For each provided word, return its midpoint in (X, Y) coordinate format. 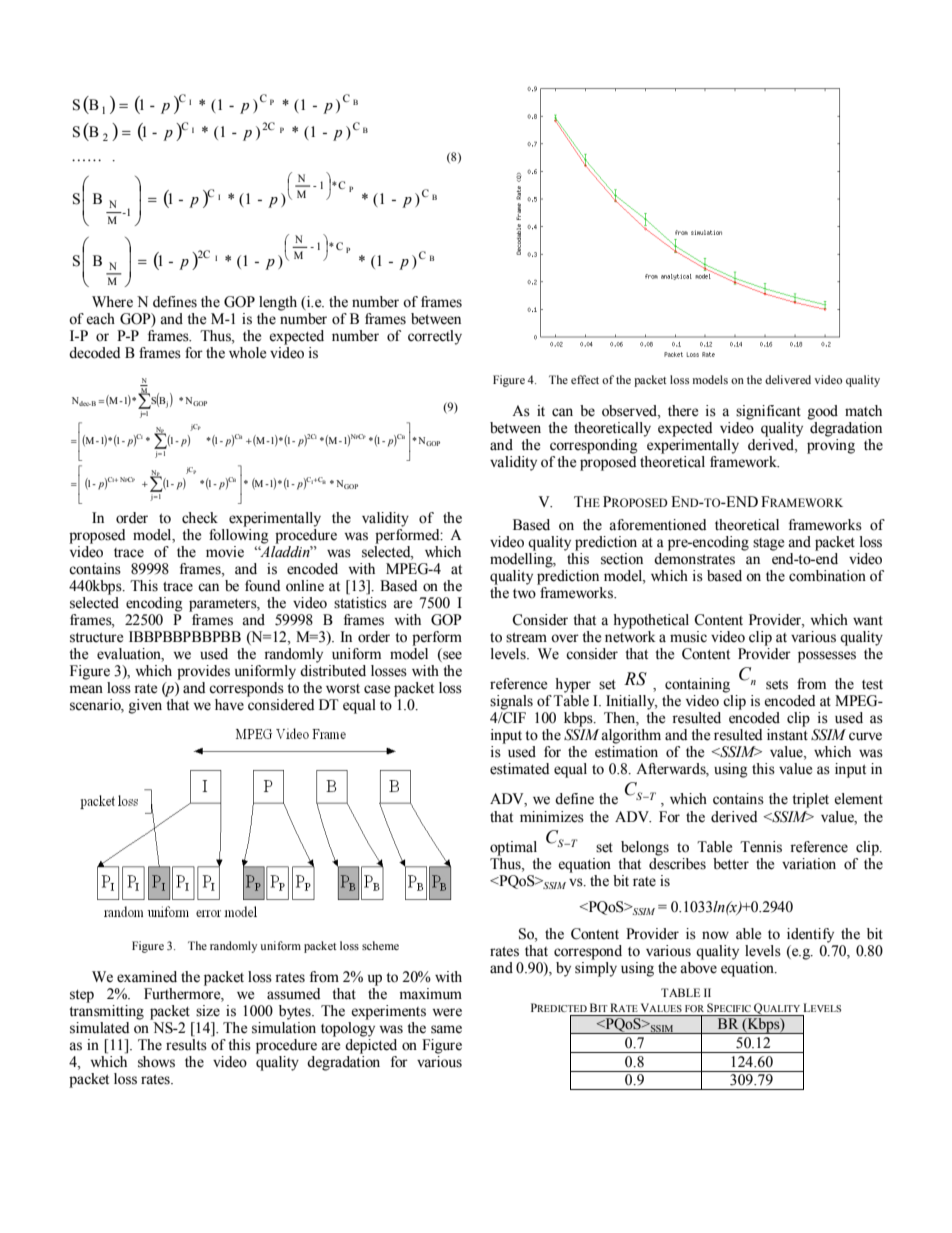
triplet (810, 800)
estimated (519, 769)
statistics (360, 603)
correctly (435, 337)
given (145, 706)
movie (225, 552)
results (186, 1045)
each (100, 319)
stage (768, 544)
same (446, 1029)
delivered (788, 379)
